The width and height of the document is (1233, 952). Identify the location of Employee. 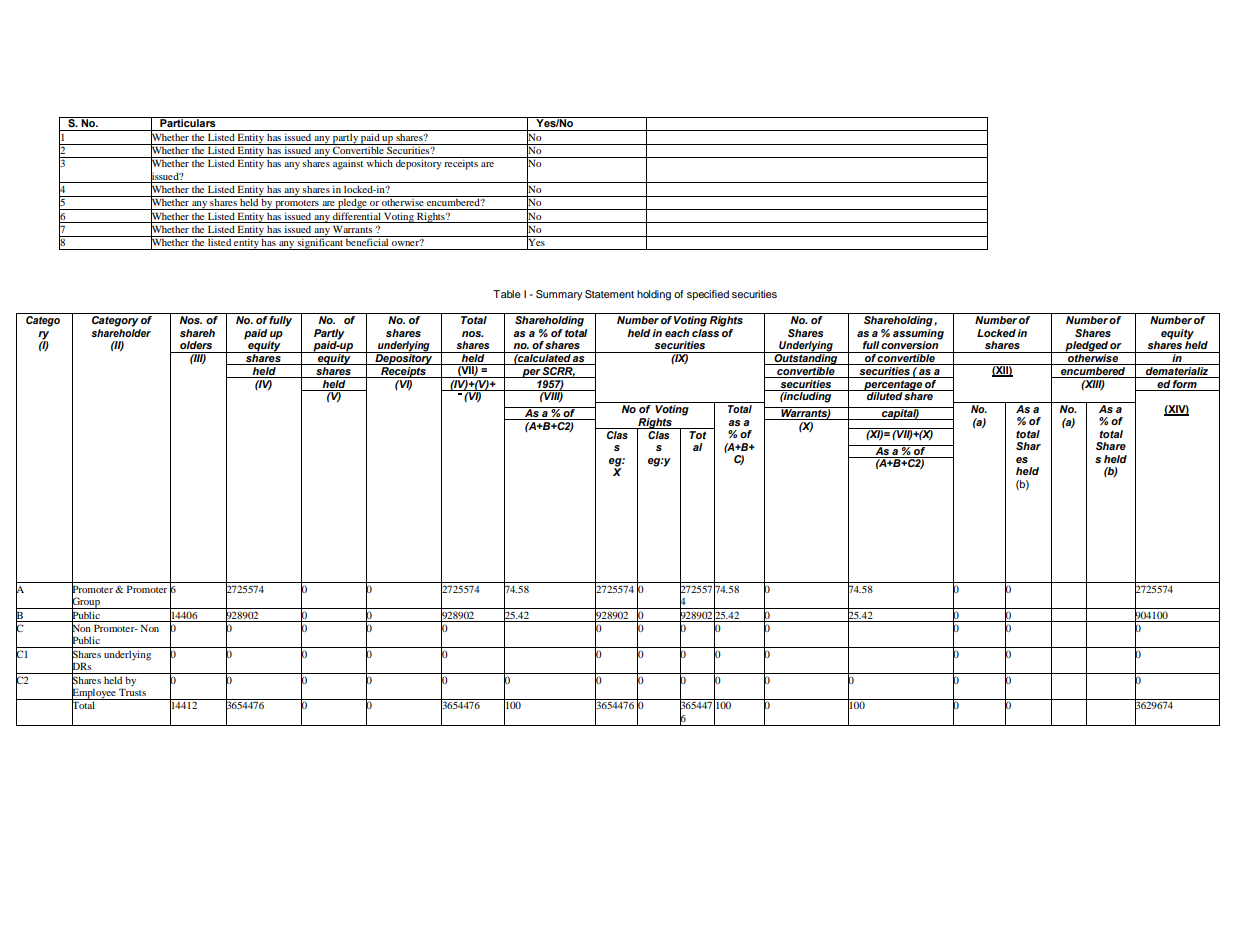
(94, 693).
